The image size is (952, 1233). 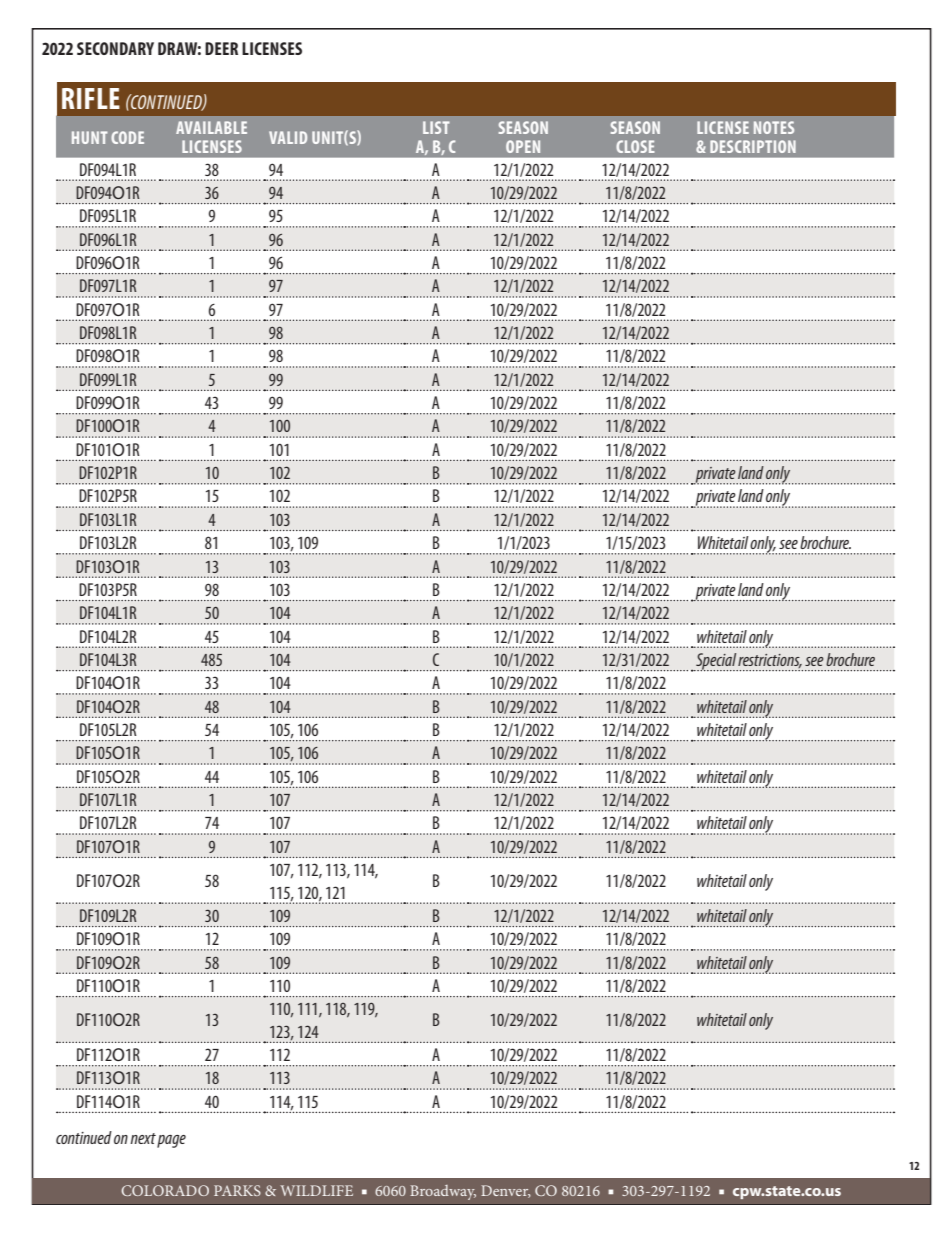 I want to click on restrictions, so click(x=770, y=661).
